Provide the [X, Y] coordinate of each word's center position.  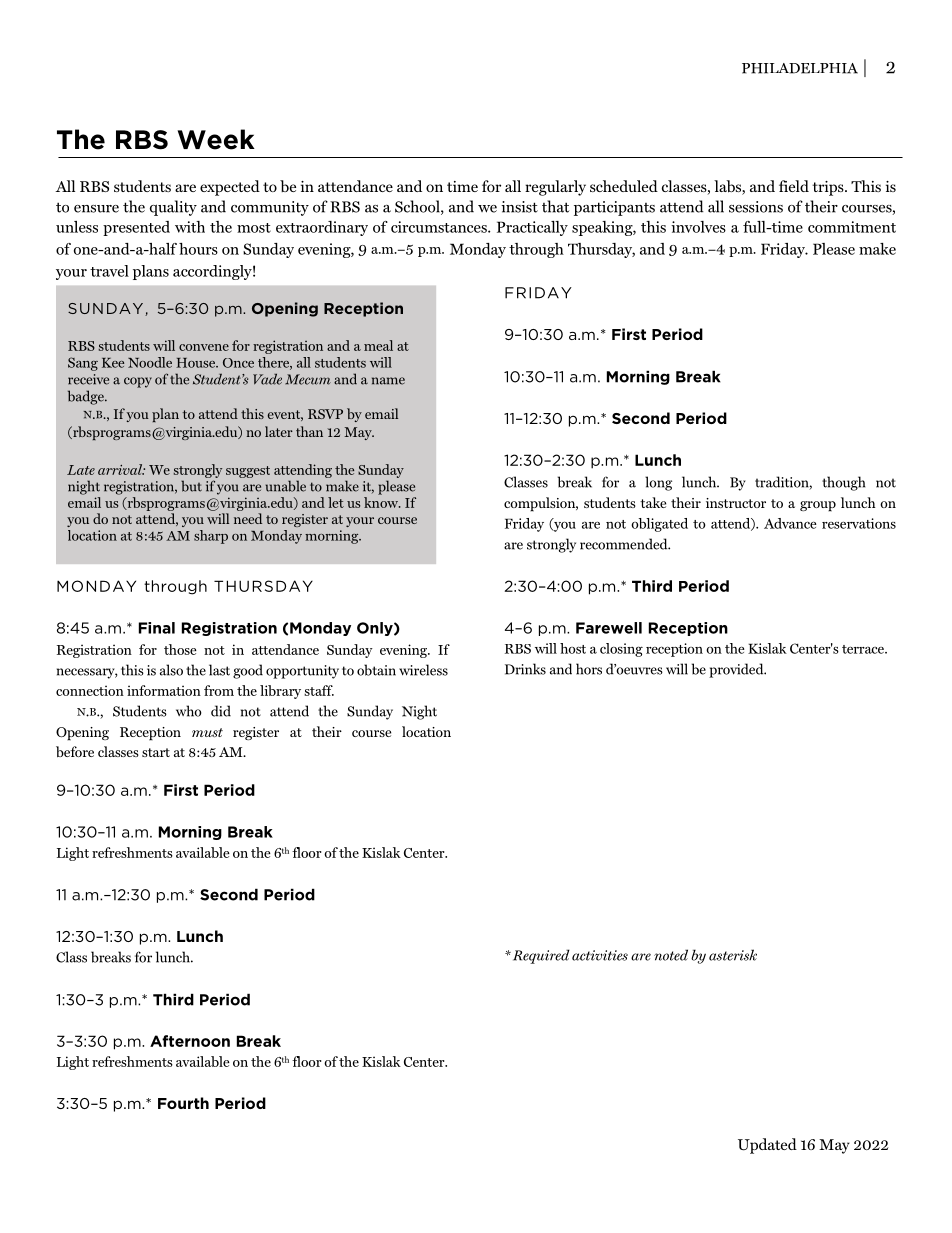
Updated [767, 1146]
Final [157, 628]
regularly [555, 188]
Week [216, 139]
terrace [864, 649]
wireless [423, 670]
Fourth [183, 1103]
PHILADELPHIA [800, 68]
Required [540, 956]
